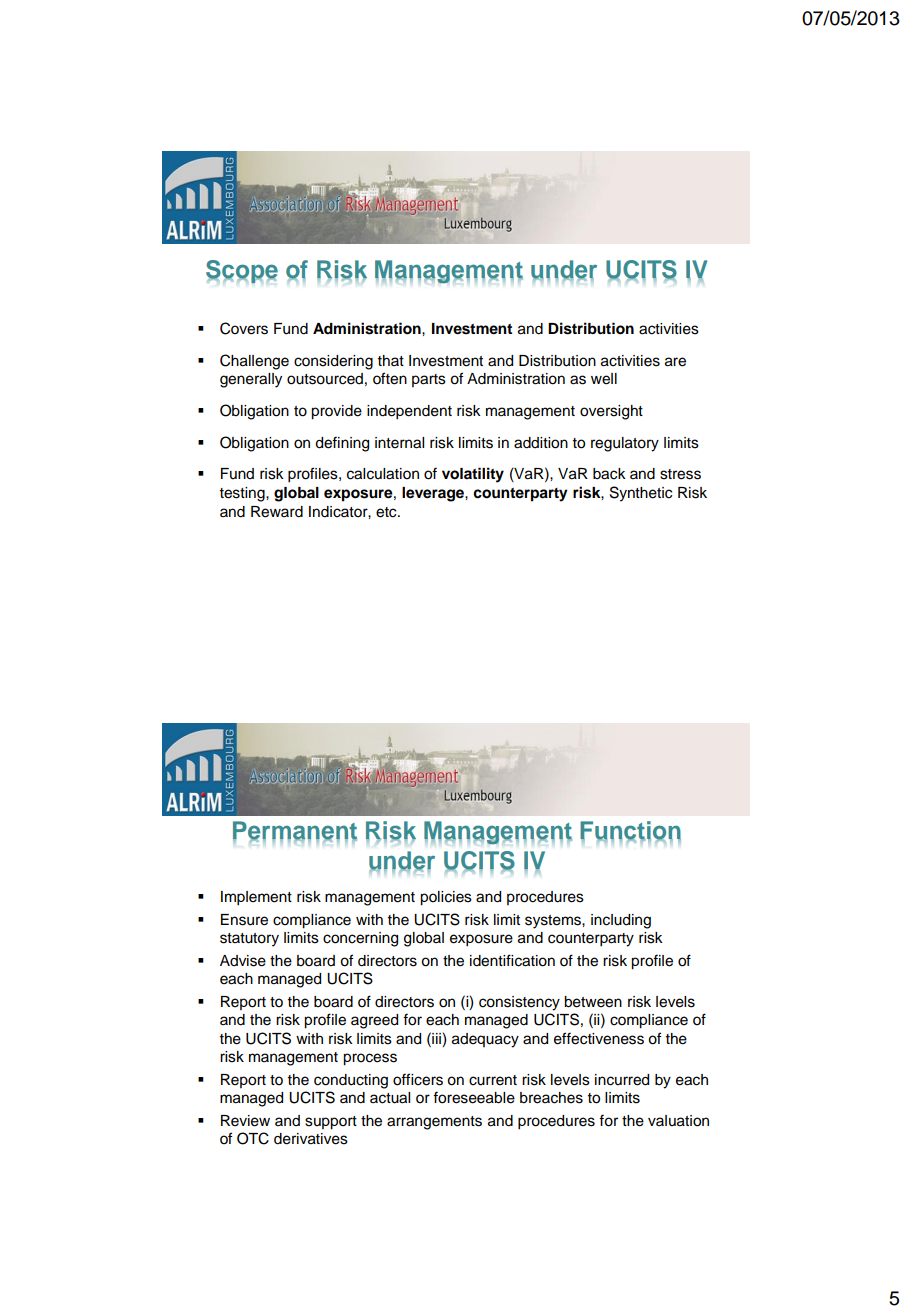 Image resolution: width=912 pixels, height=1316 pixels. What do you see at coordinates (295, 831) in the screenshot?
I see `Permanent` at bounding box center [295, 831].
